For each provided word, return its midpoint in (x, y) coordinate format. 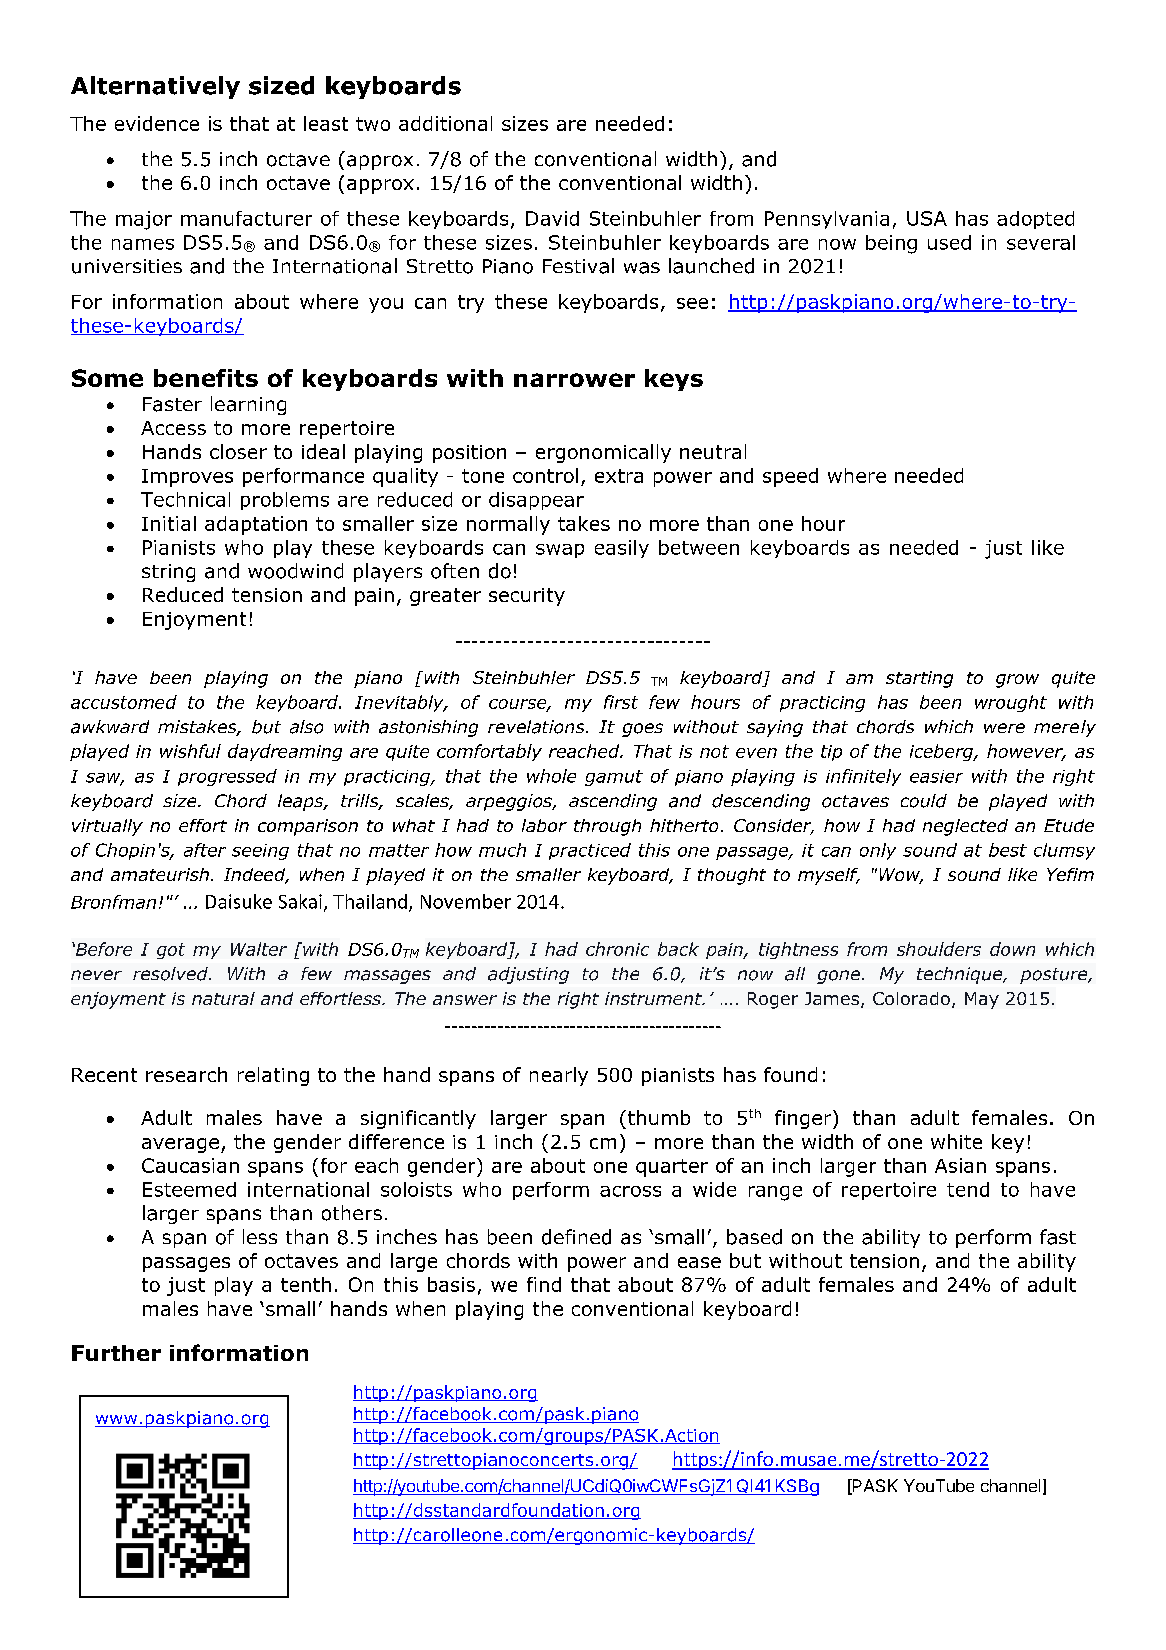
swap (560, 551)
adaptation (256, 525)
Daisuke (239, 901)
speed (790, 477)
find (544, 1284)
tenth (306, 1284)
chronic (617, 949)
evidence (157, 123)
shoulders (939, 949)
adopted (1035, 220)
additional (445, 123)
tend (968, 1189)
